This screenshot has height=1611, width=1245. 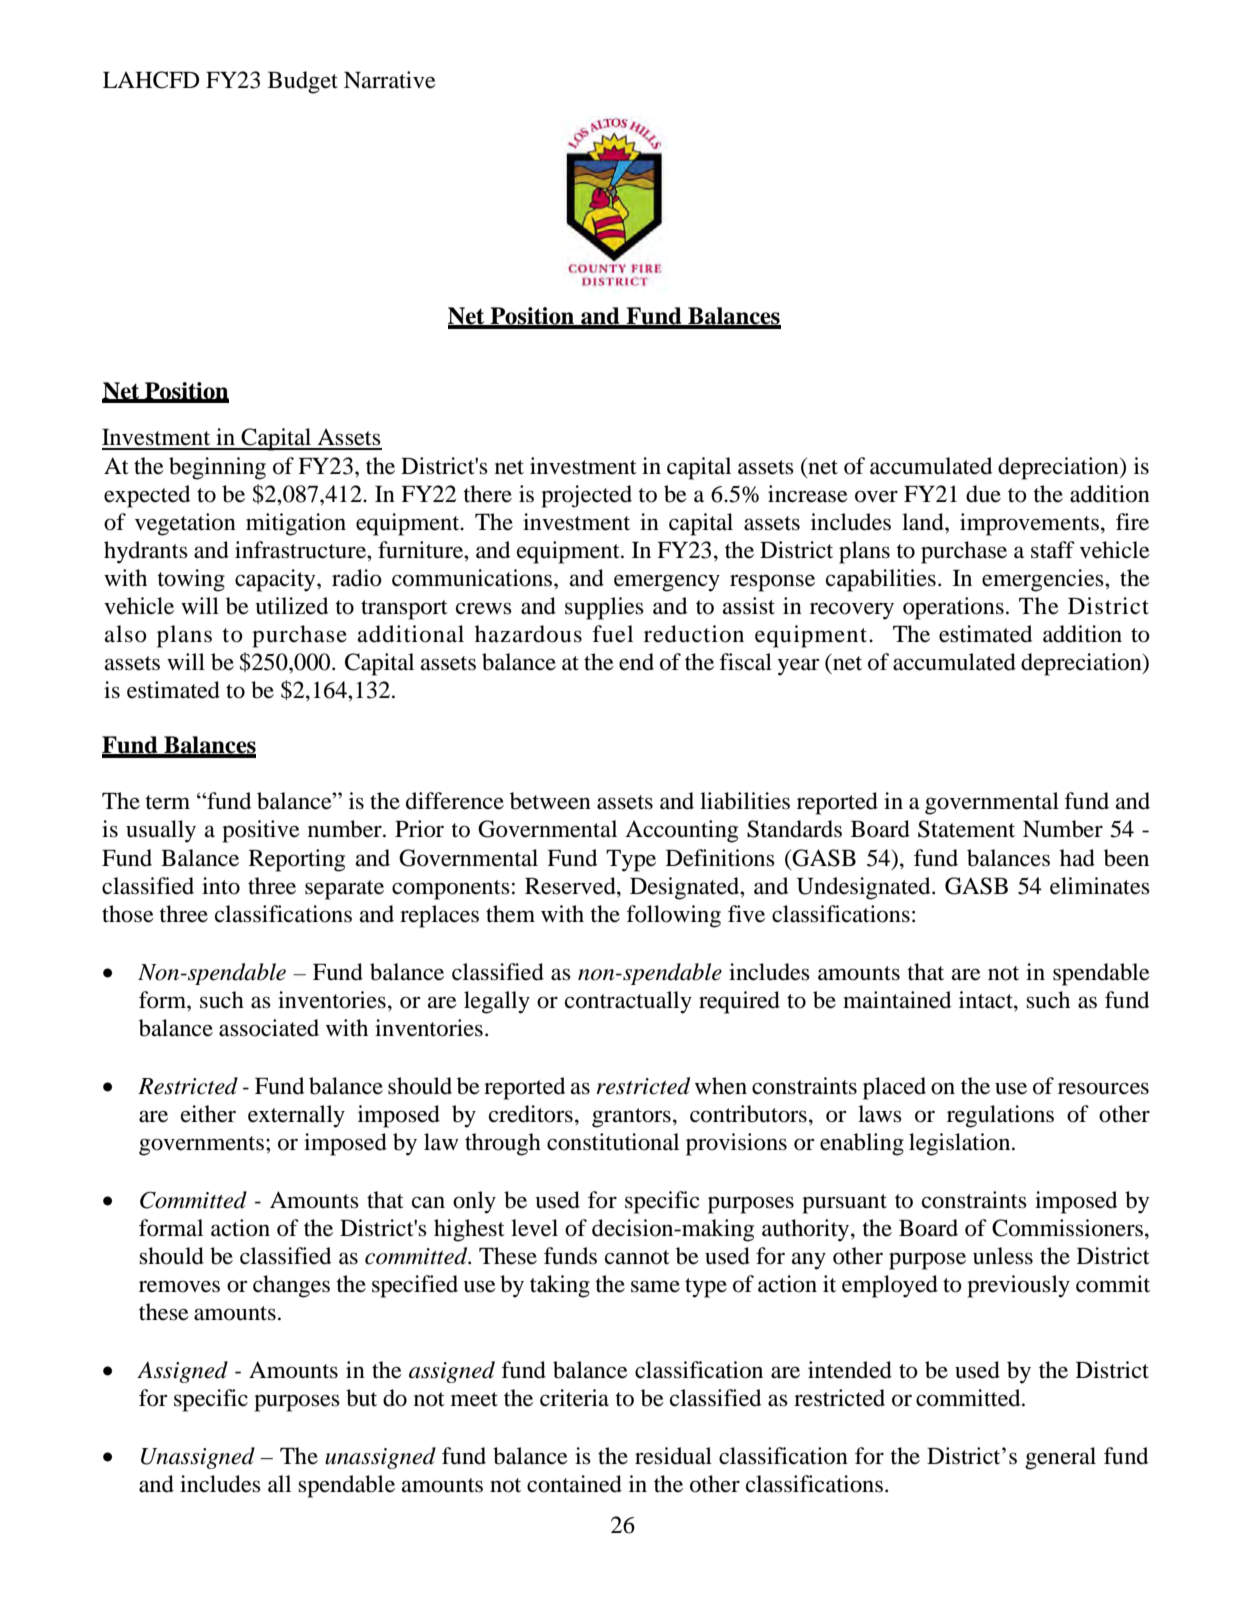 What do you see at coordinates (673, 1456) in the screenshot?
I see `residual` at bounding box center [673, 1456].
